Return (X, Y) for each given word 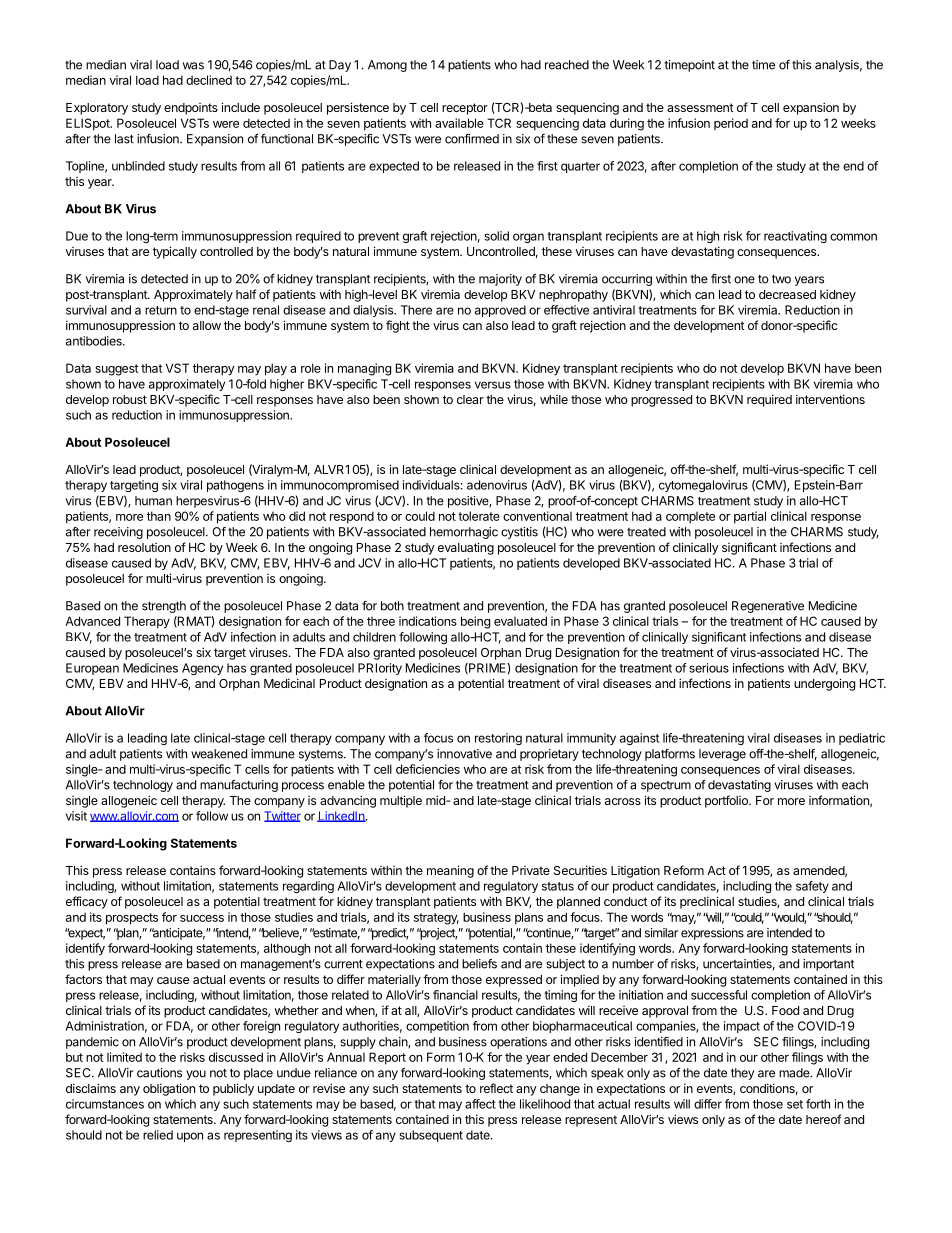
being (475, 622)
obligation (169, 1089)
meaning (450, 871)
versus (493, 385)
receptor (465, 109)
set (795, 1104)
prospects (132, 919)
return (161, 310)
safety (812, 887)
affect (480, 1104)
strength (164, 607)
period (731, 124)
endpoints (191, 109)
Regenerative (768, 607)
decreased (787, 294)
